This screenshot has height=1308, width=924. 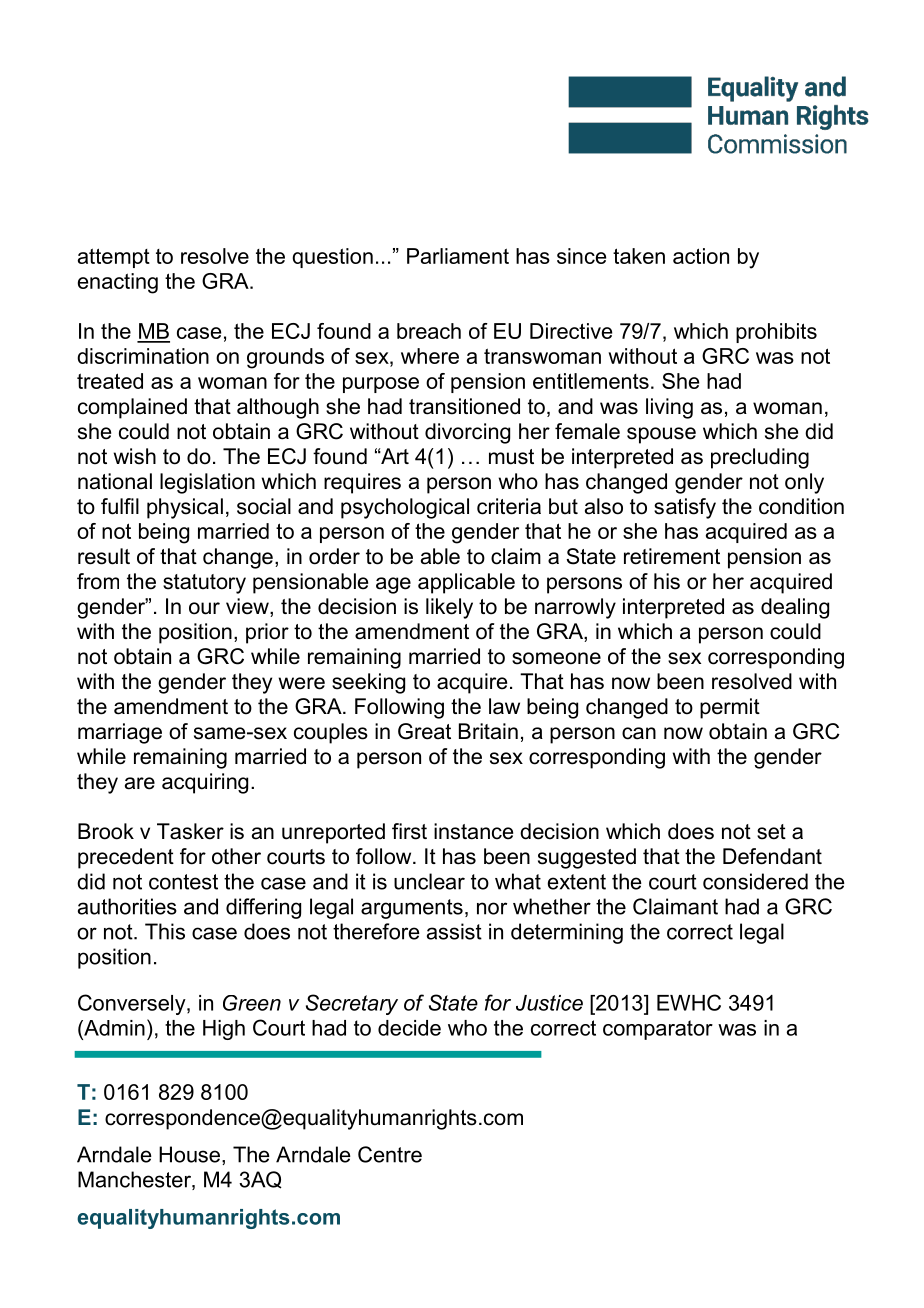 I want to click on breach, so click(x=429, y=331).
